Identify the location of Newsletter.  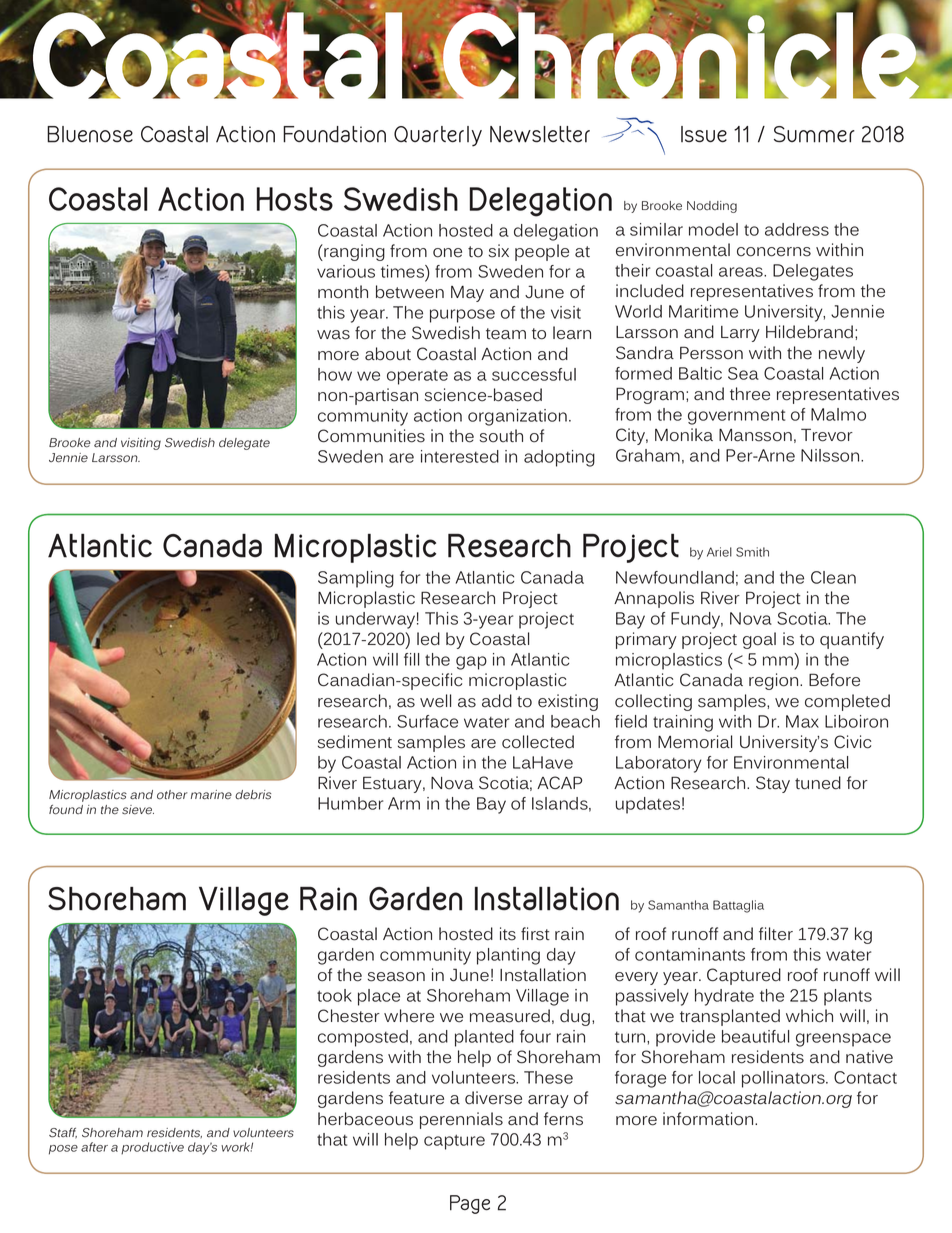
(540, 134).
